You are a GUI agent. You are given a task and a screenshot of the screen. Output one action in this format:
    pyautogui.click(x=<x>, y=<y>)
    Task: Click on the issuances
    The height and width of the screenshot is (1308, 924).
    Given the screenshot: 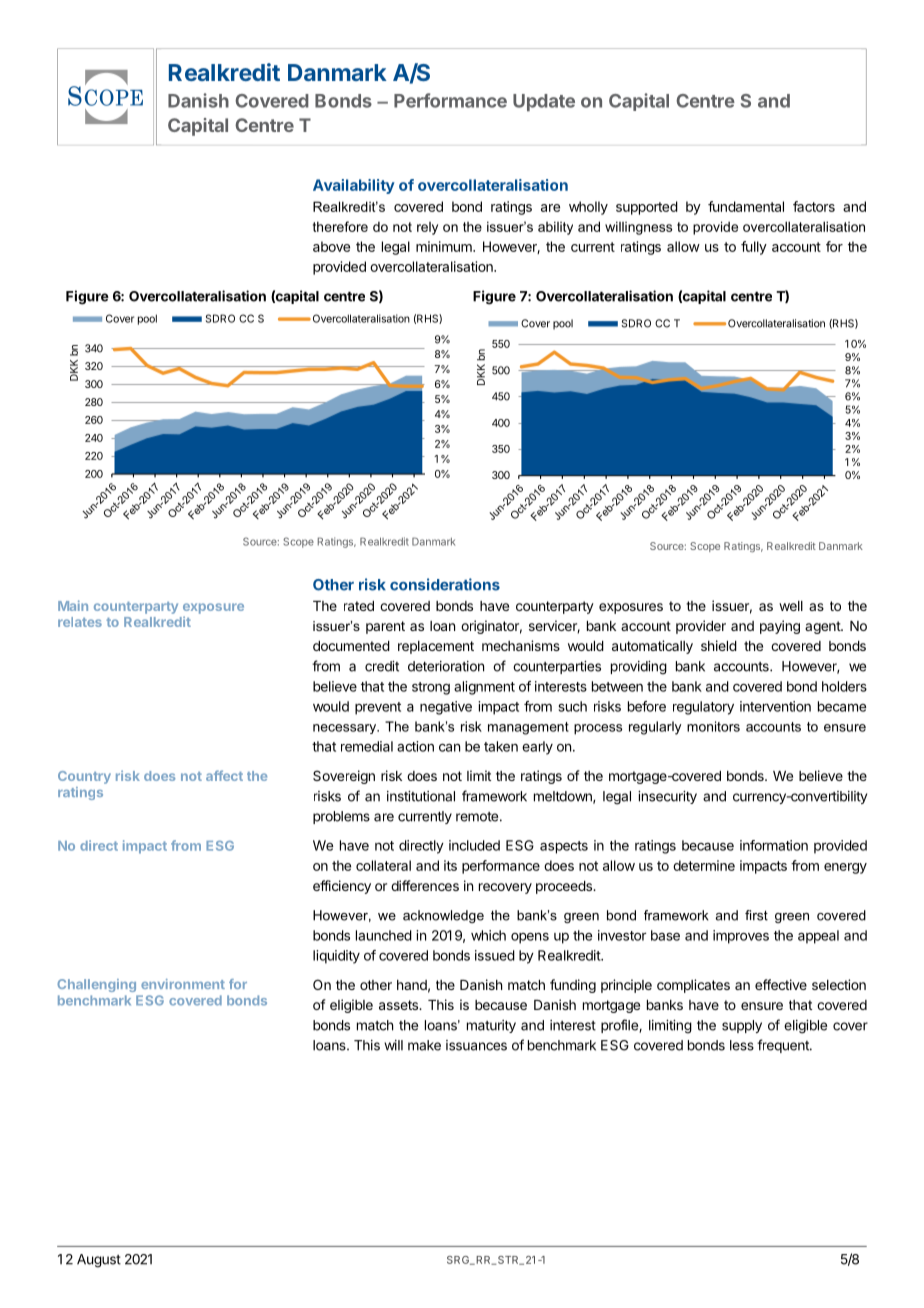 What is the action you would take?
    pyautogui.click(x=476, y=1045)
